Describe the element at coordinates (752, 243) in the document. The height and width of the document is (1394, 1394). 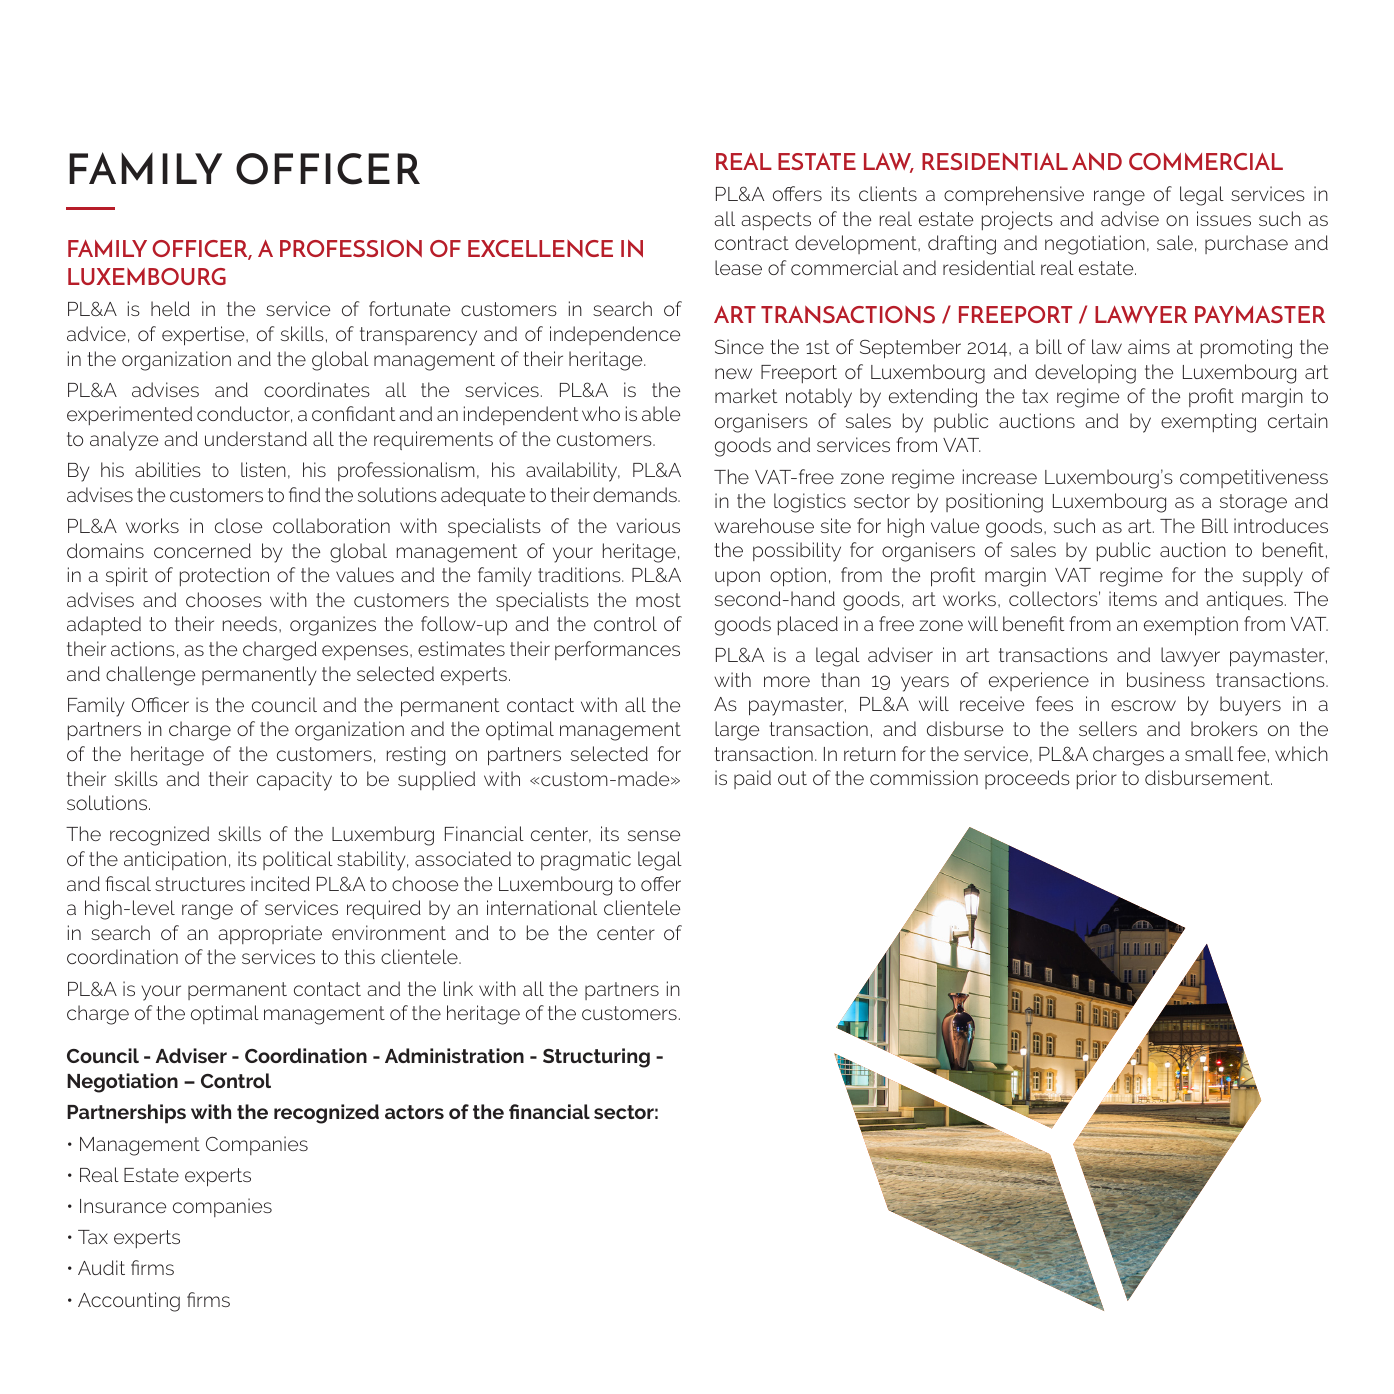
I see `contract` at that location.
